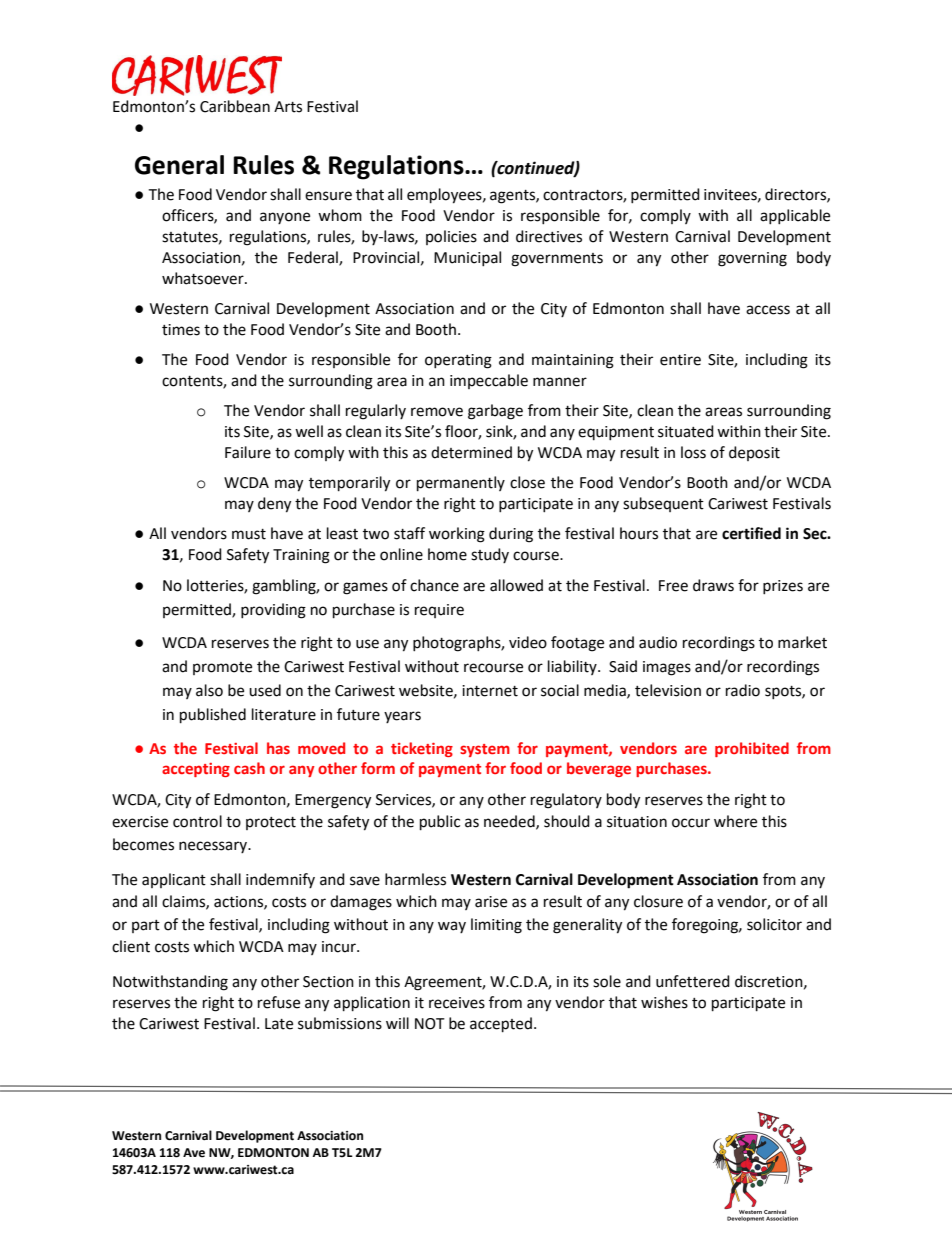 The image size is (952, 1233). Describe the element at coordinates (795, 216) in the screenshot. I see `applicable` at that location.
